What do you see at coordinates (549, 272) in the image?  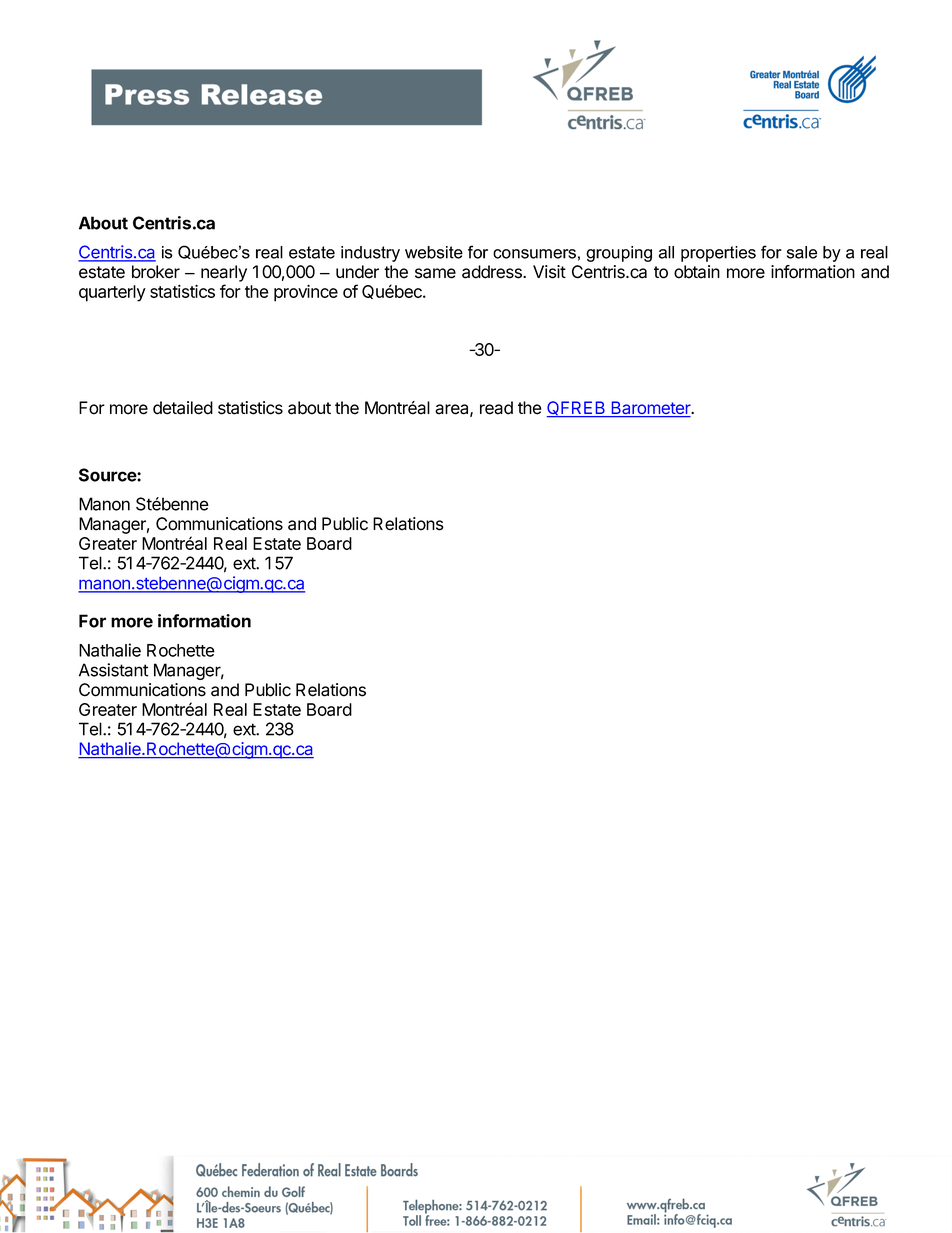 I see `Visit` at bounding box center [549, 272].
